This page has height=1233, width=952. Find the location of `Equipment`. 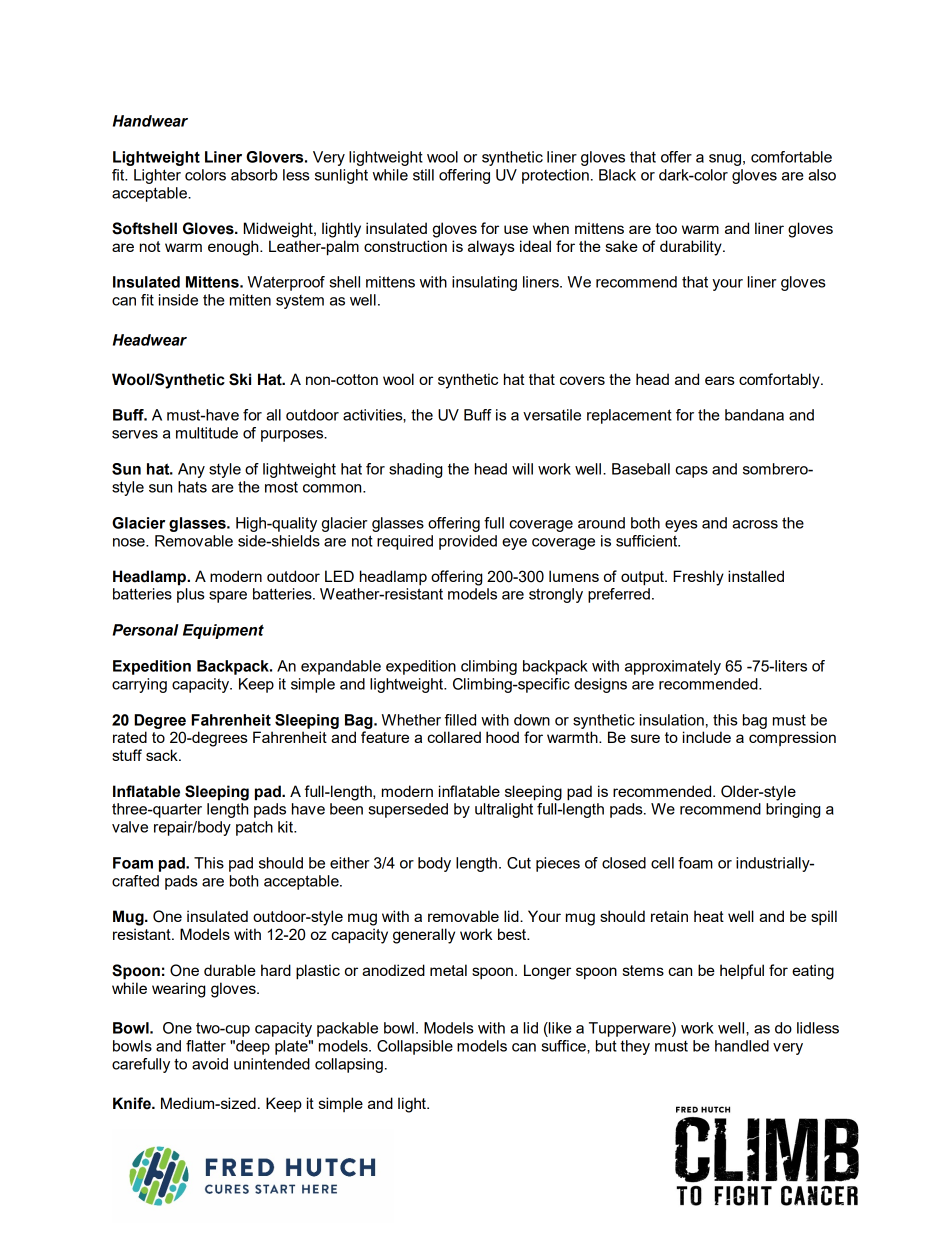

Equipment is located at coordinates (223, 631).
